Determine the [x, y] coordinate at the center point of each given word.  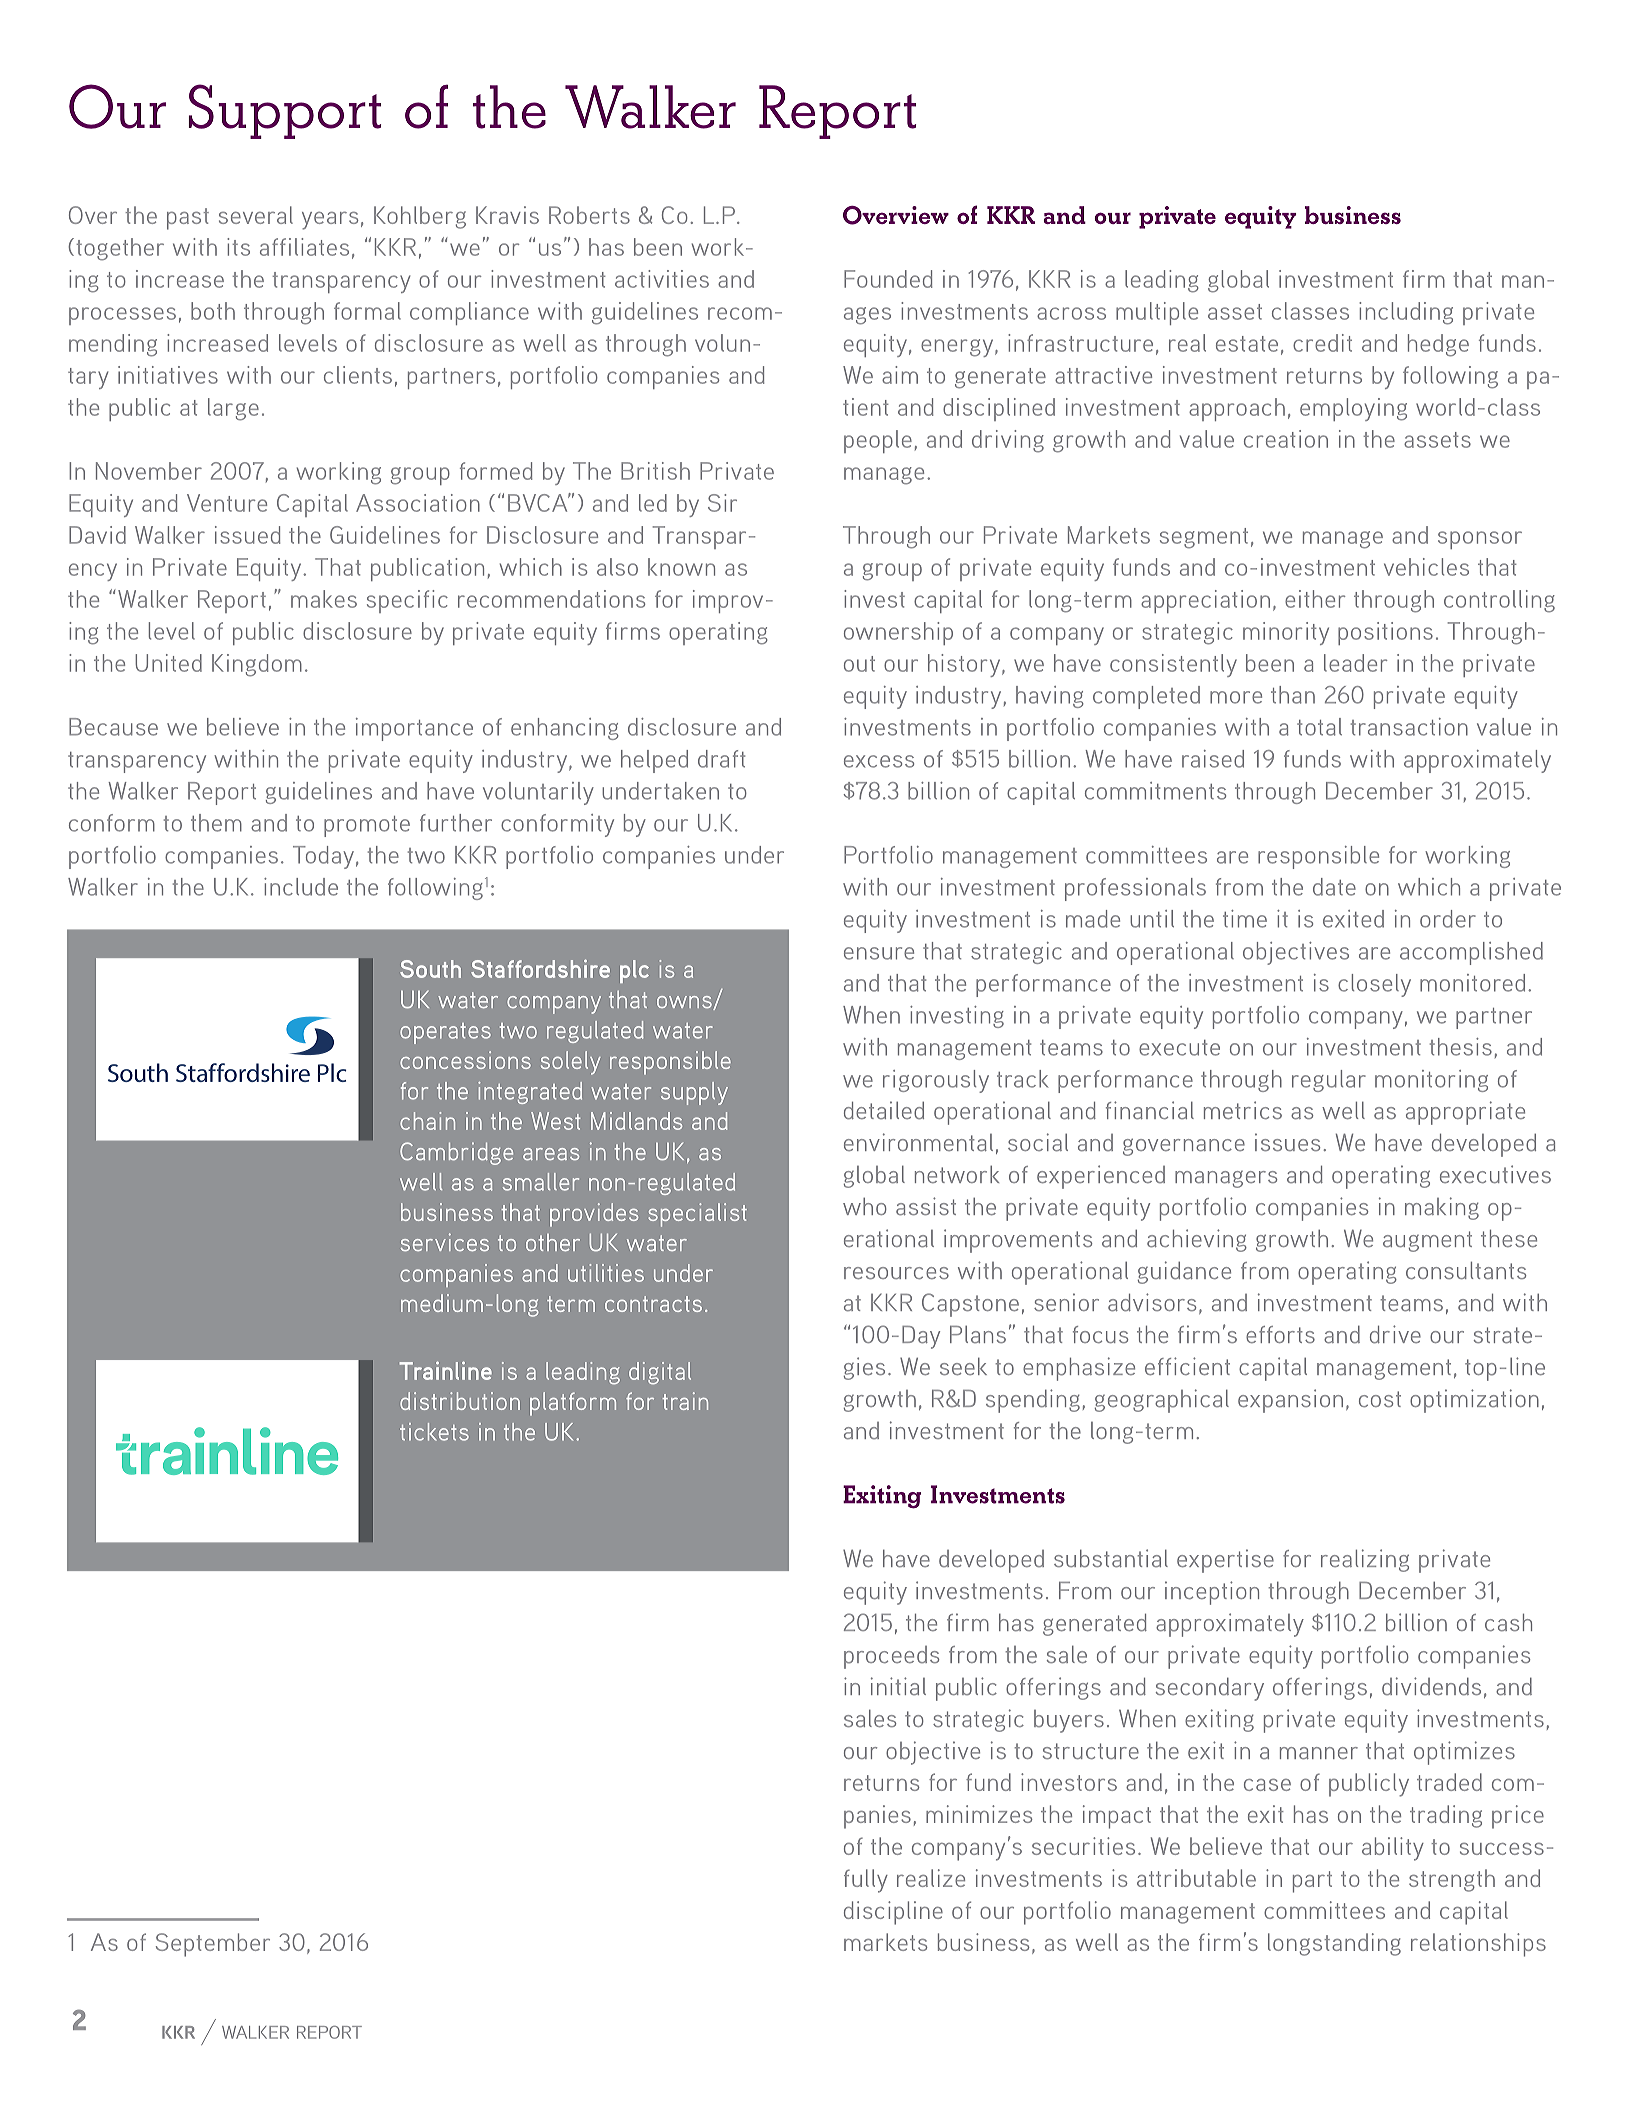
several [256, 215]
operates [445, 1033]
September [213, 1945]
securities [1083, 1846]
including [1406, 313]
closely [1374, 985]
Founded [888, 279]
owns [685, 1003]
